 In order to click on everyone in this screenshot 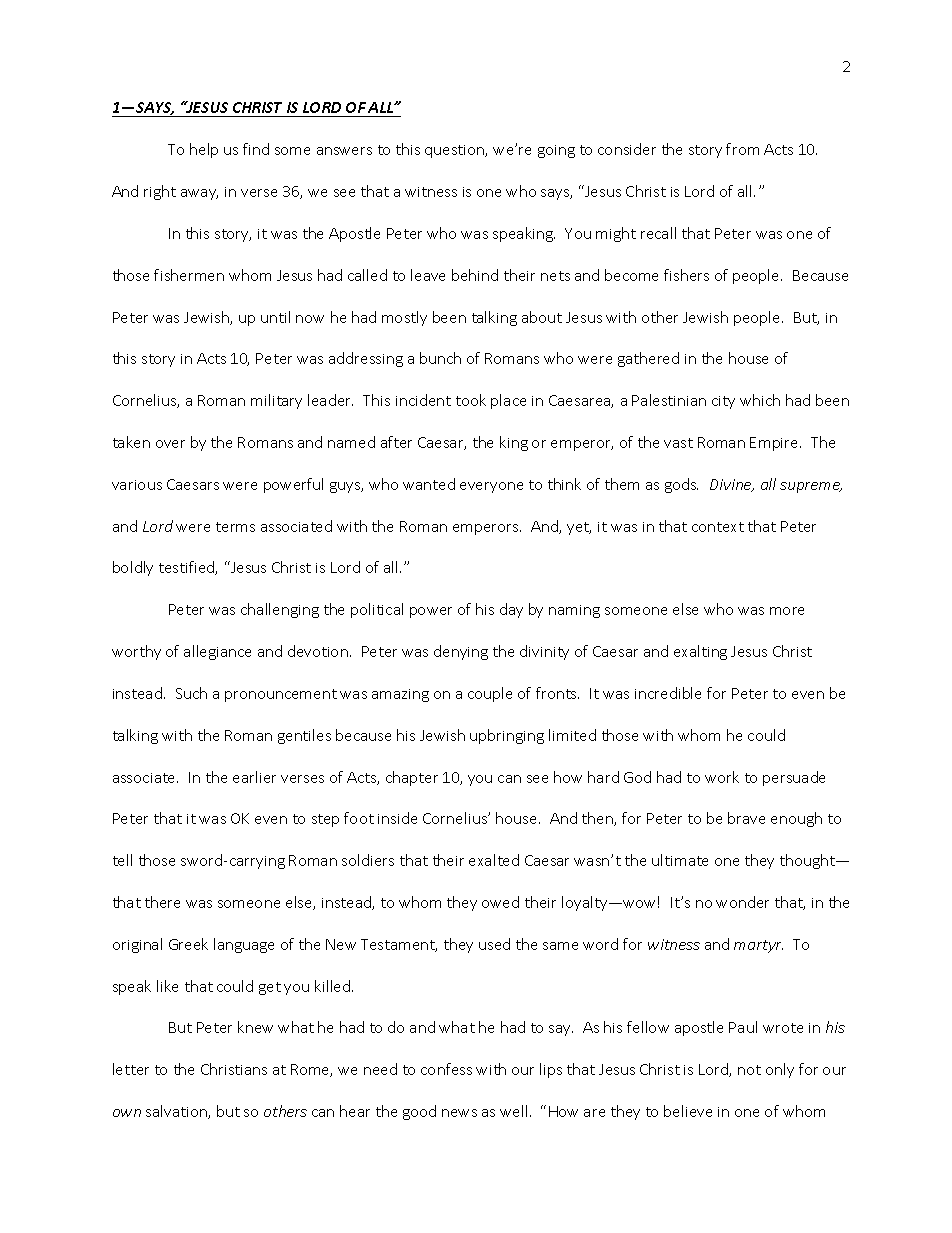, I will do `click(491, 487)`.
